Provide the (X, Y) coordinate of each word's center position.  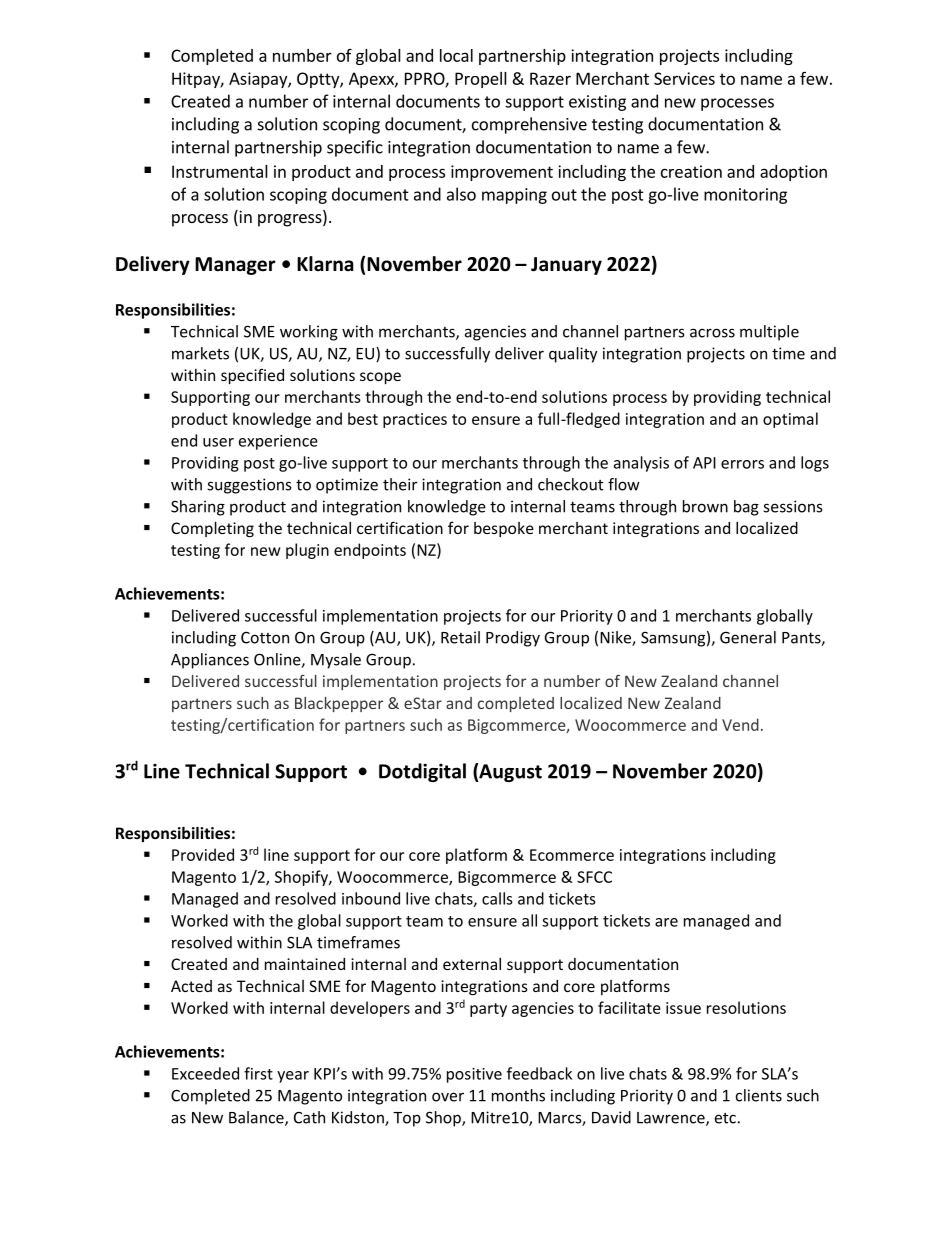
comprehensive (529, 125)
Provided (203, 854)
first (258, 1073)
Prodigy (513, 639)
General (748, 637)
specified (252, 376)
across (712, 333)
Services (684, 78)
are (666, 922)
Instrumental (220, 171)
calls (497, 898)
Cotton (265, 638)
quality (573, 355)
